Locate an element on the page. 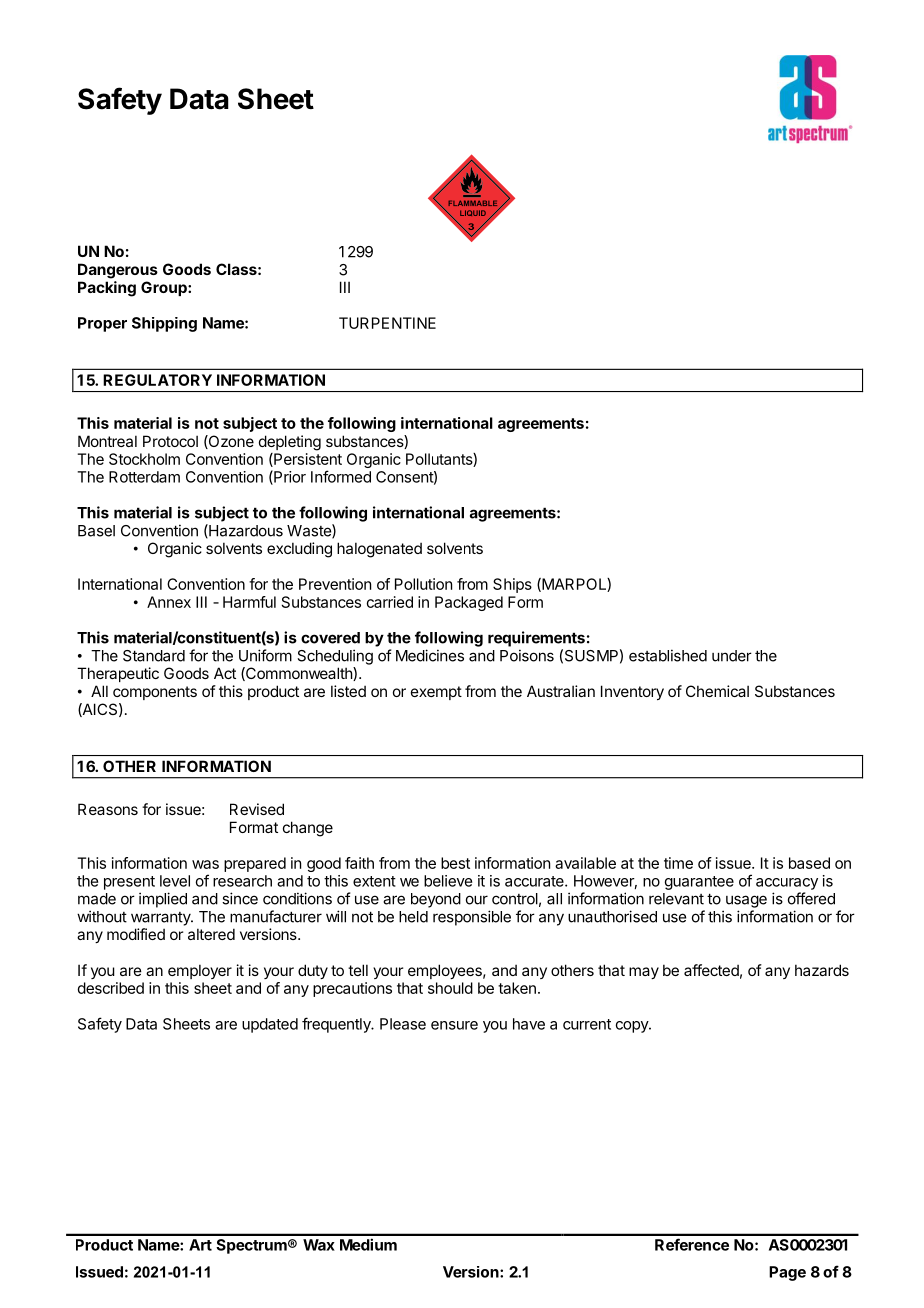 This image has height=1308, width=924. Chemical is located at coordinates (717, 691).
